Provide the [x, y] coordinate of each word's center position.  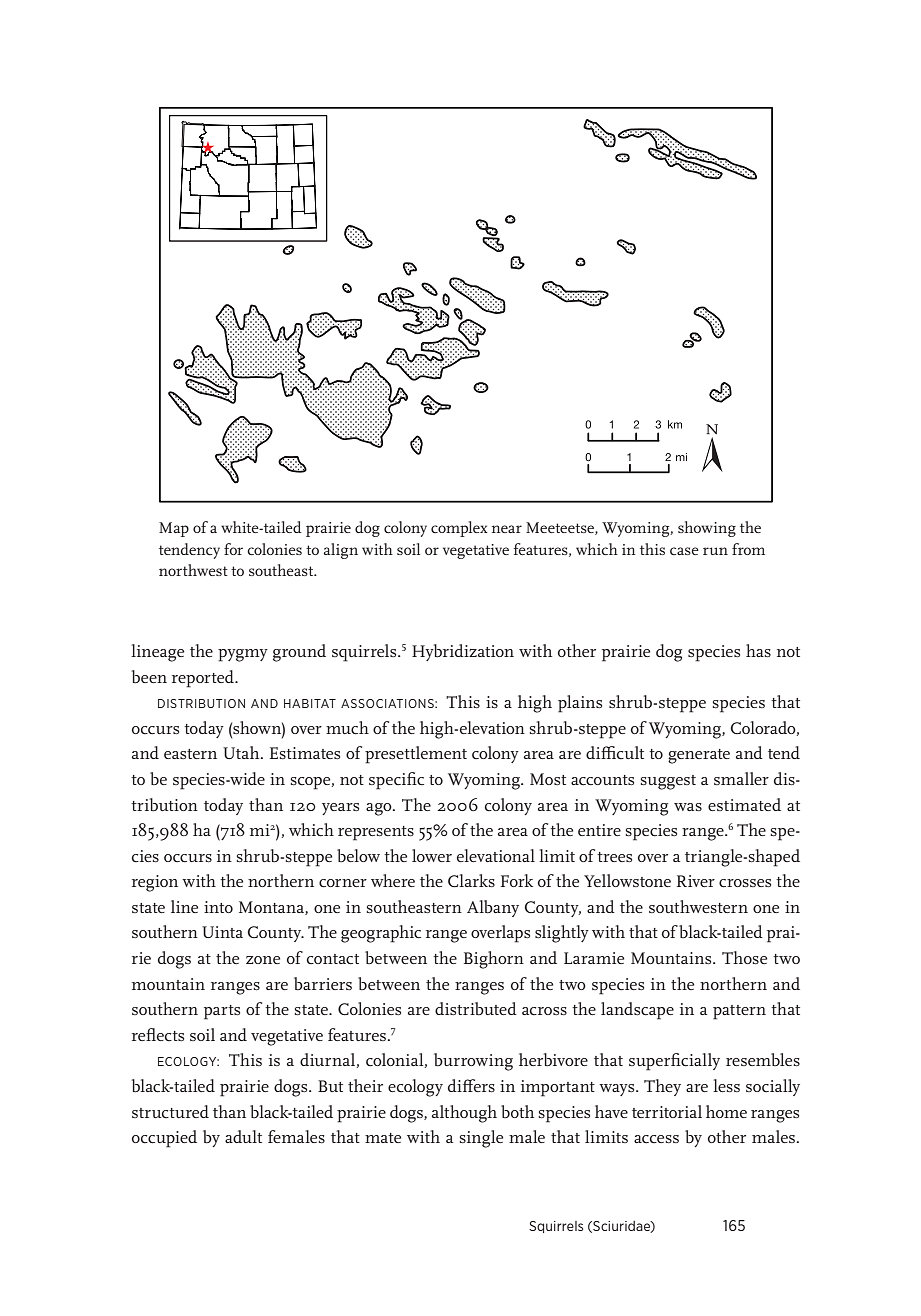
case [684, 551]
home [726, 1111]
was [688, 807]
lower [432, 855]
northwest [193, 570]
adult [243, 1136]
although [464, 1114]
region [155, 883]
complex [459, 529]
